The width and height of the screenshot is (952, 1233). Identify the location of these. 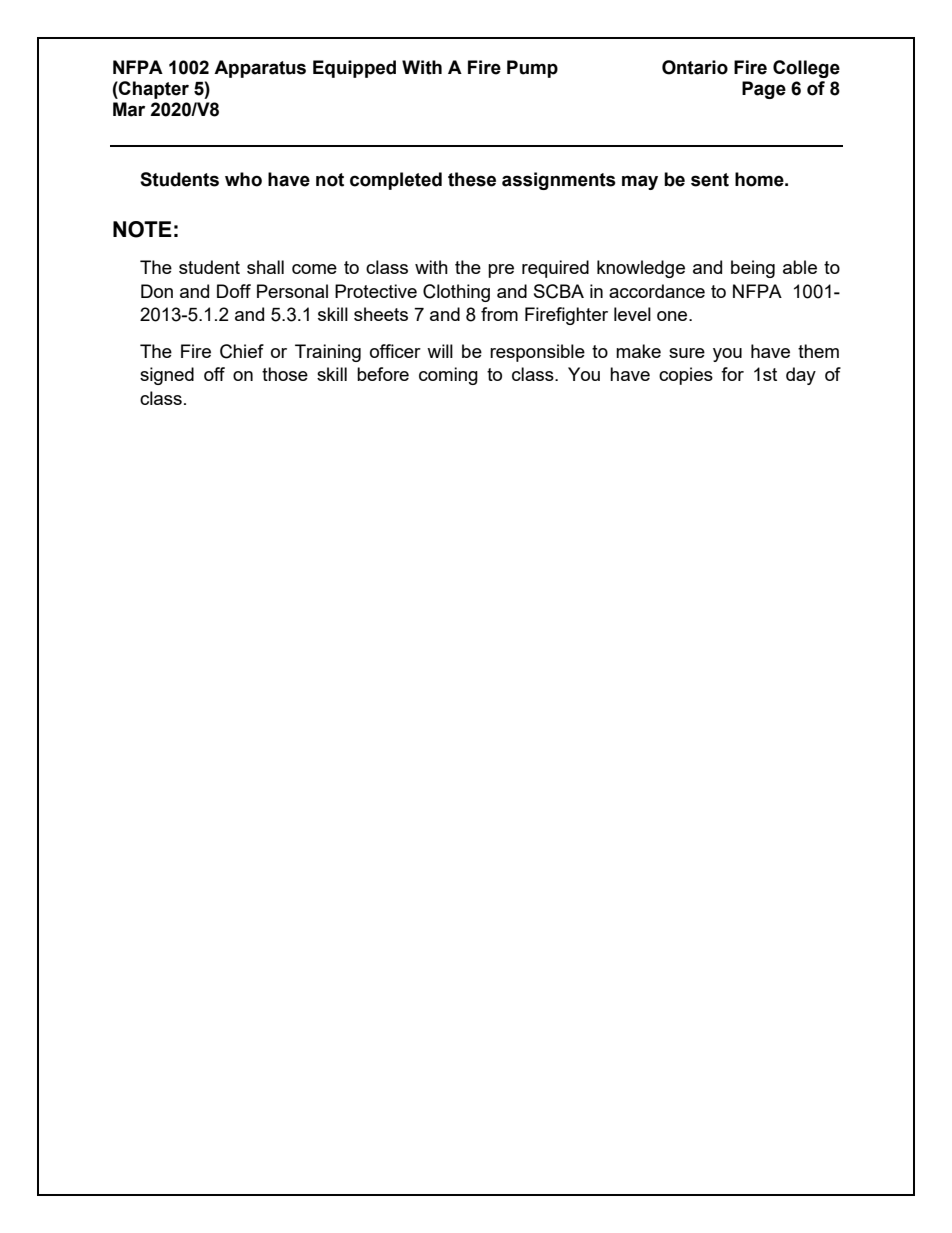
(472, 179).
